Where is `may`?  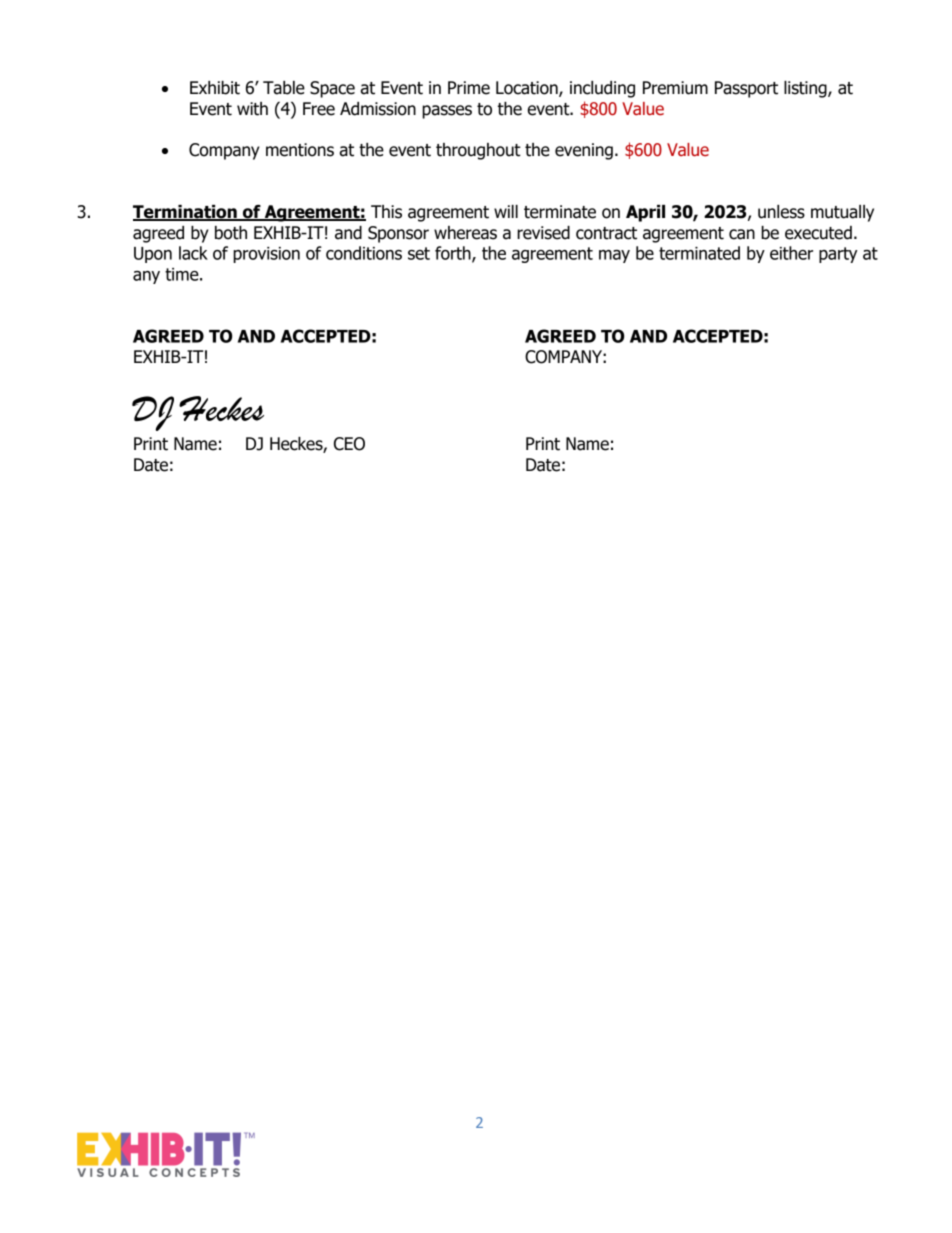
may is located at coordinates (614, 256).
